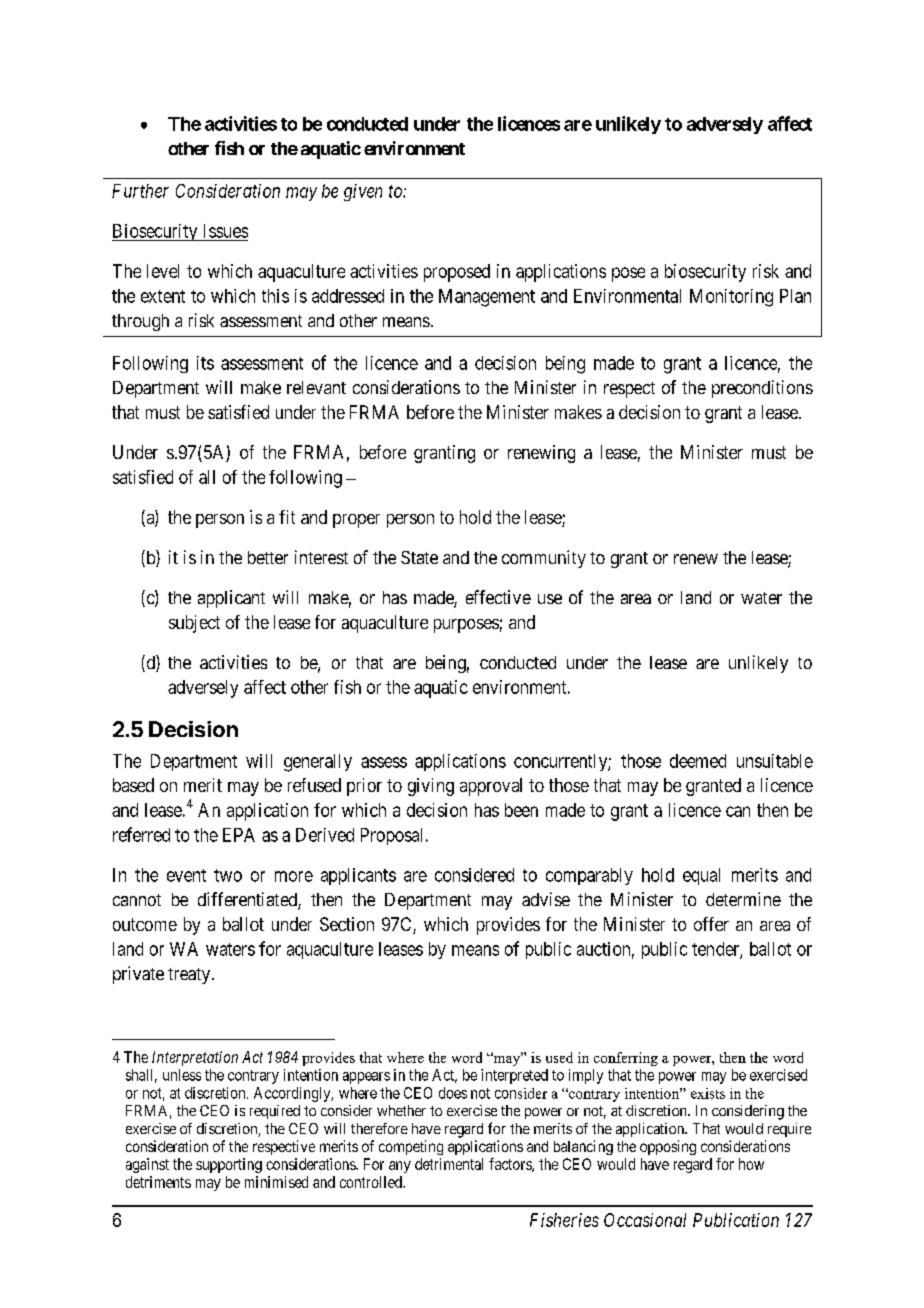 The image size is (924, 1308). What do you see at coordinates (391, 836) in the screenshot?
I see `Proposal` at bounding box center [391, 836].
